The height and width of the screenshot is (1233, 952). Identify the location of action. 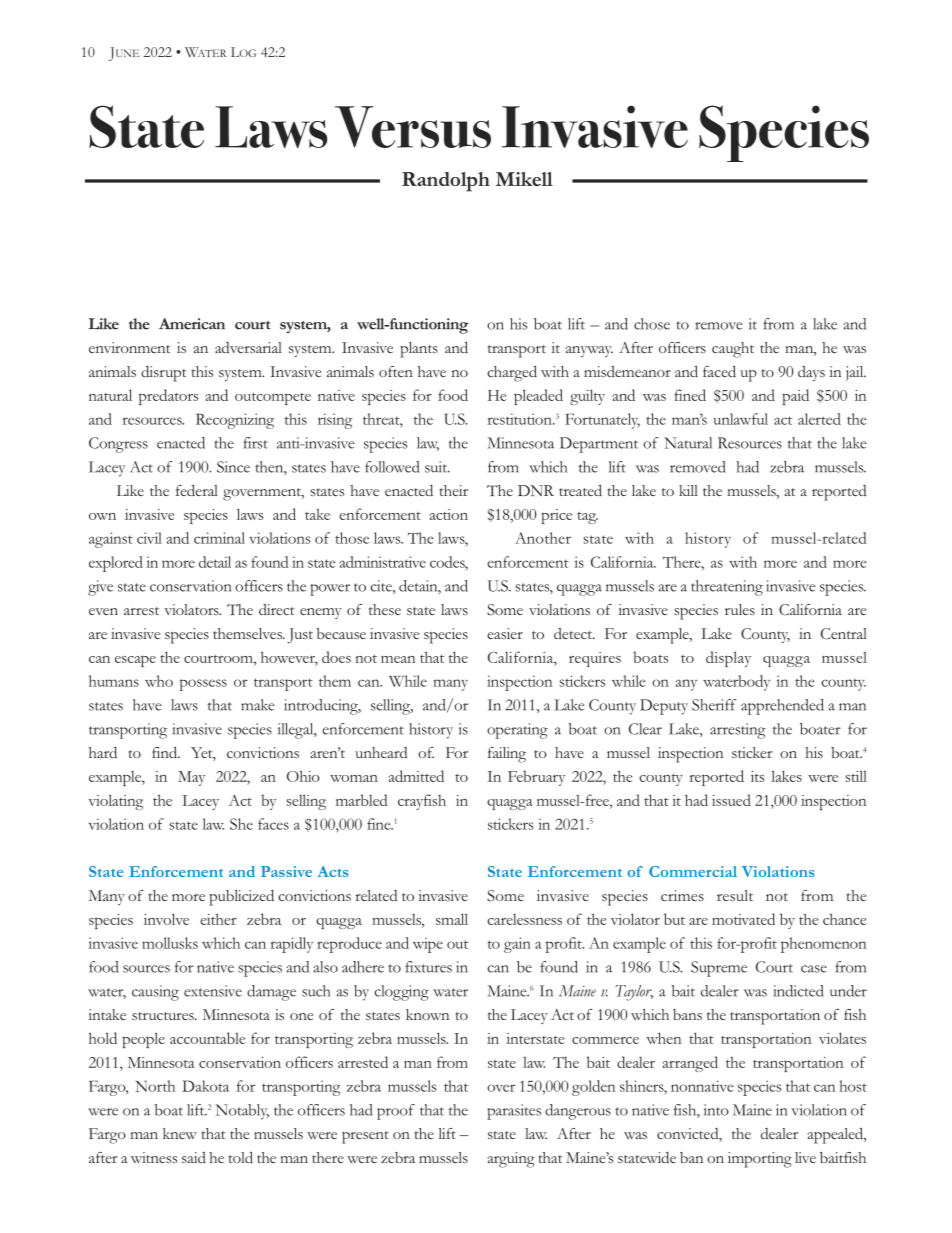
(448, 514).
